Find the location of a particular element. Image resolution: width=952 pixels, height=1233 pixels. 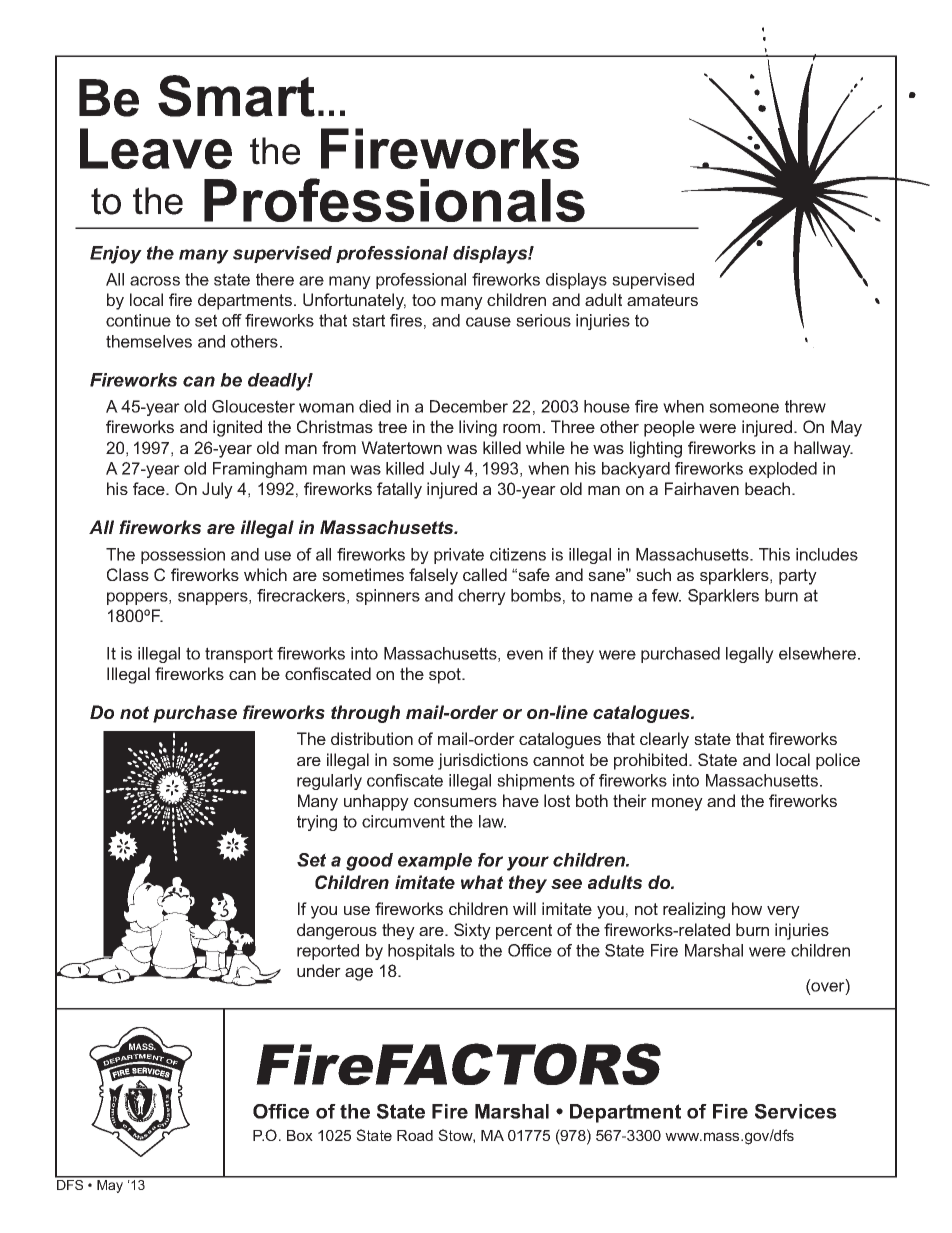

consumers is located at coordinates (455, 802).
